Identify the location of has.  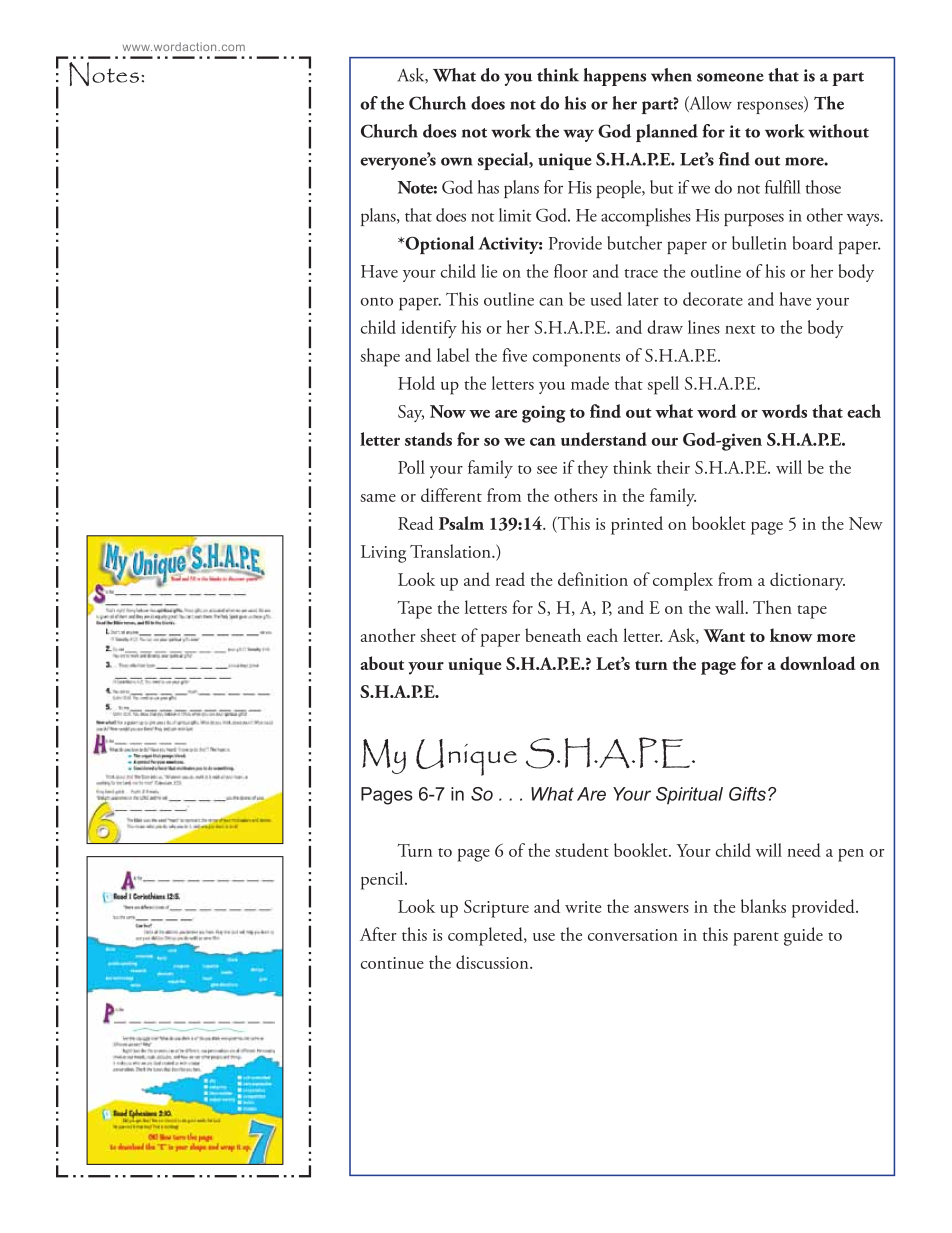
(488, 187).
